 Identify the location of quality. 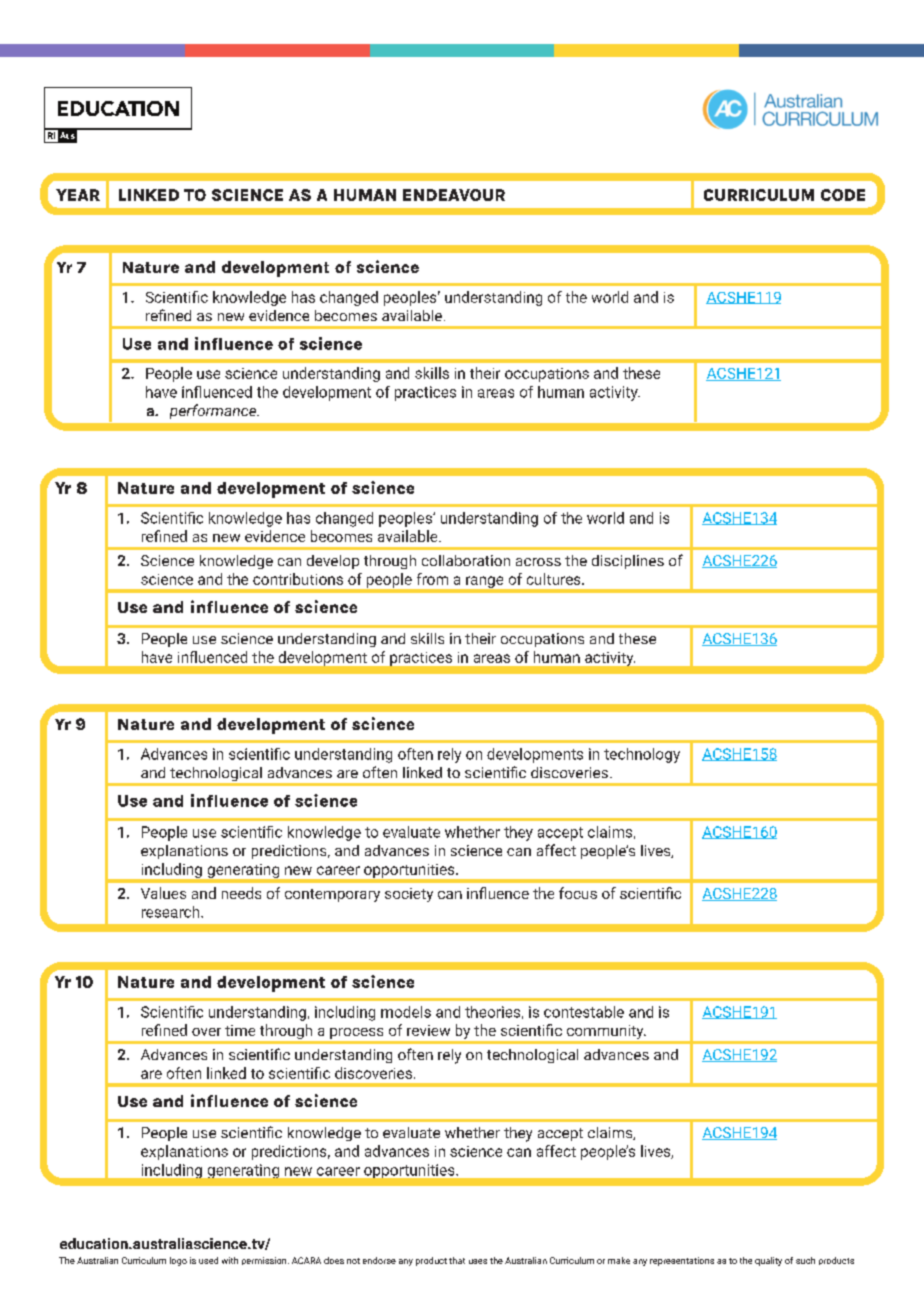
(768, 1261).
